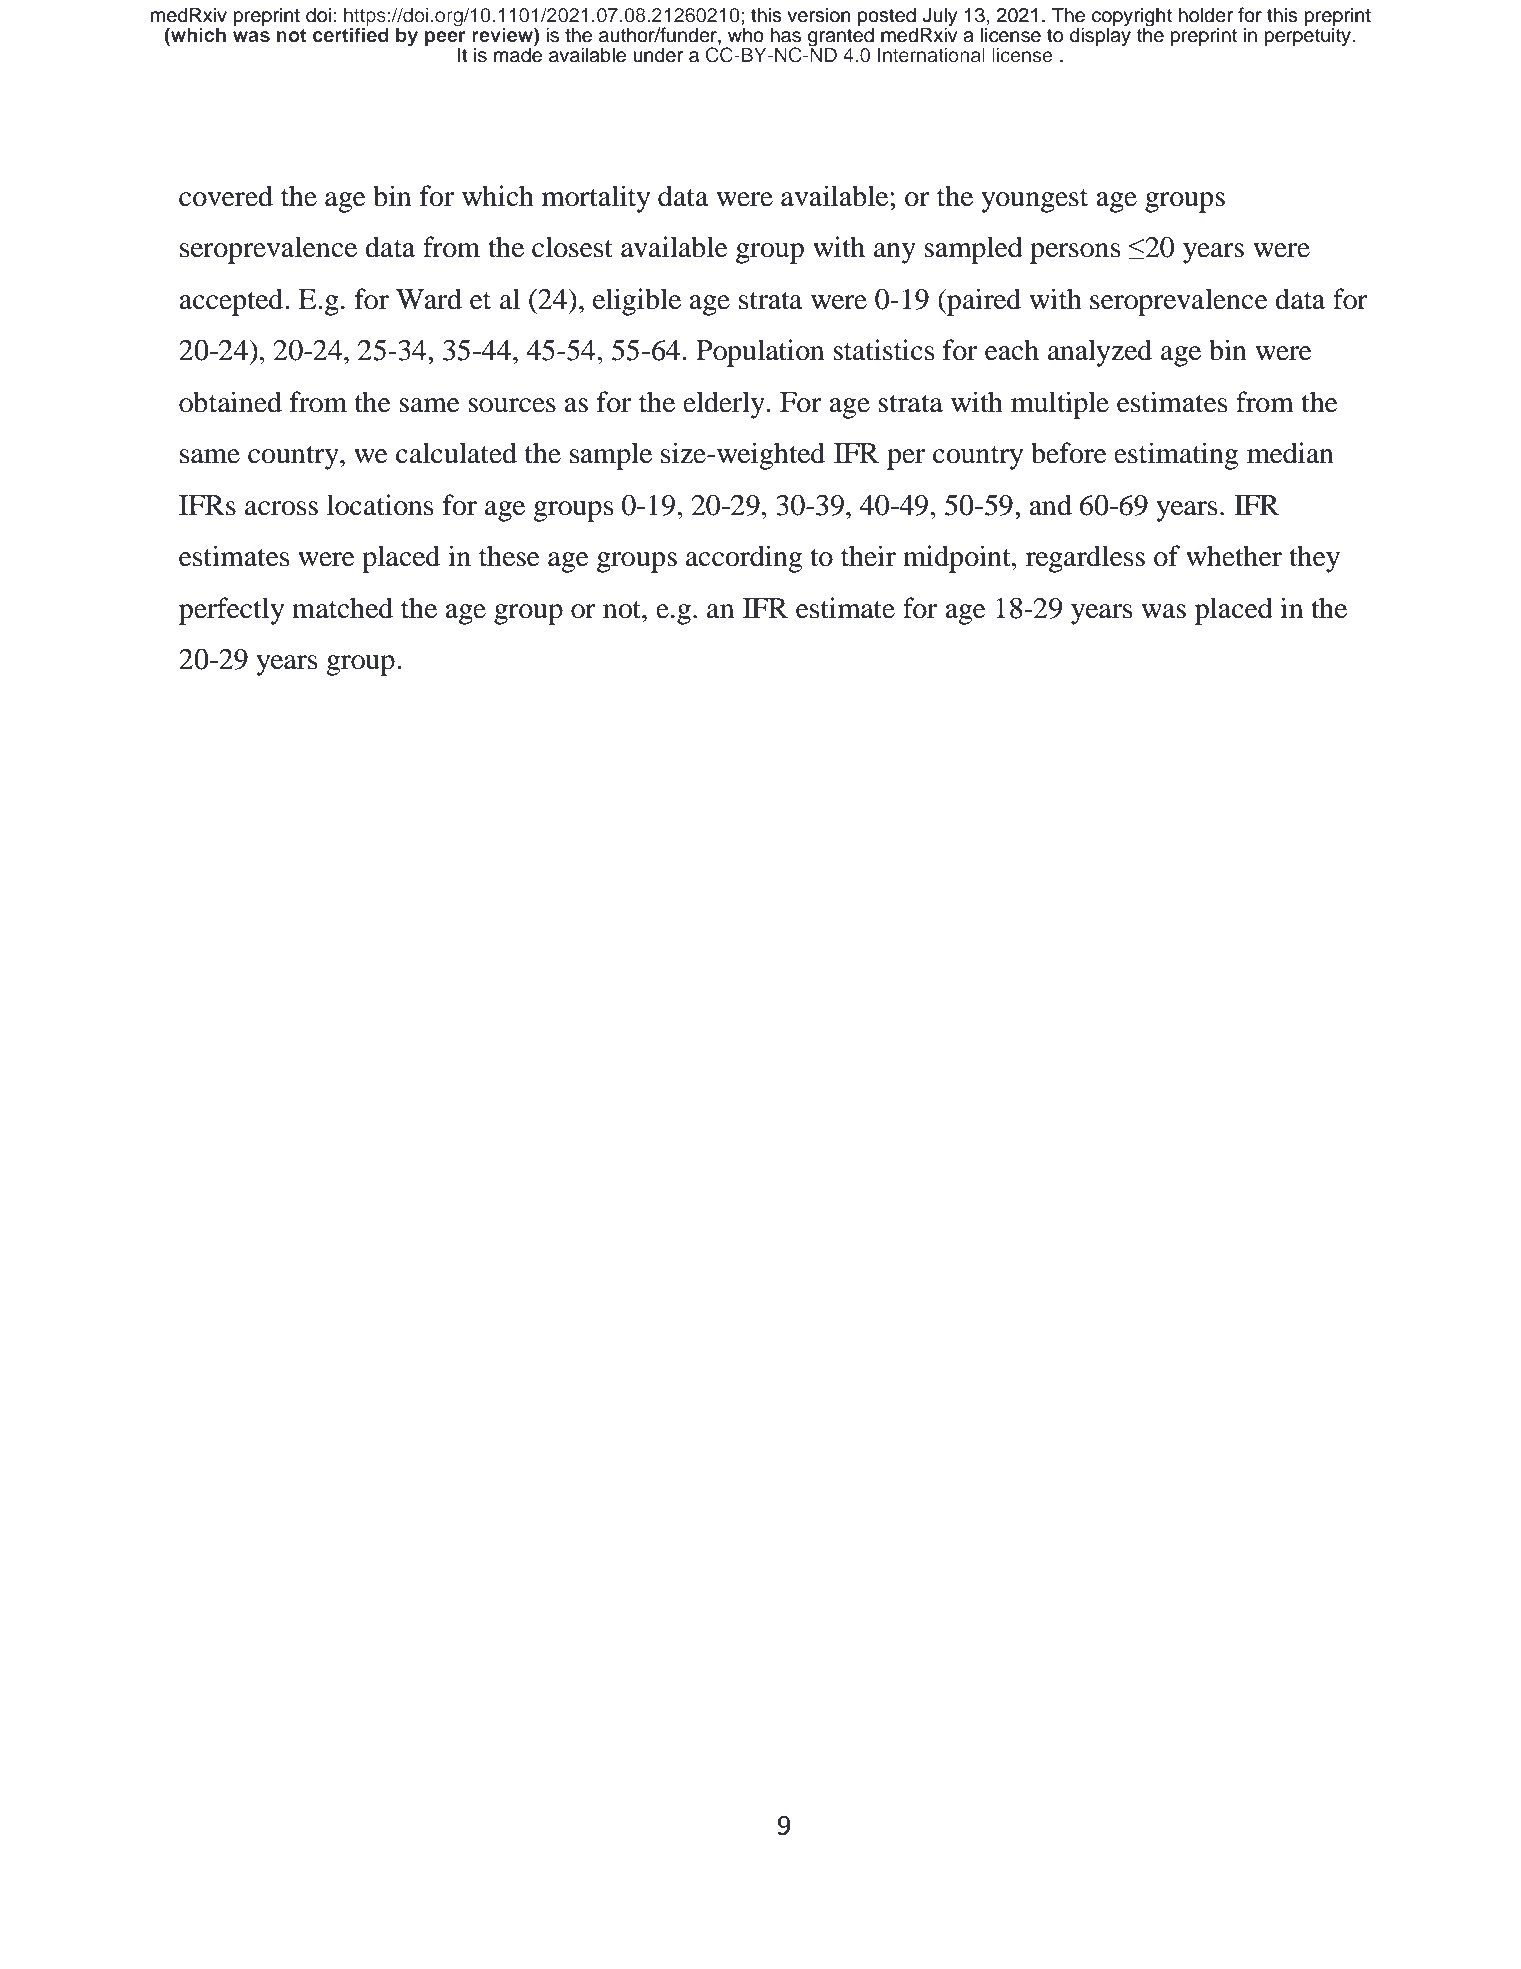 The image size is (1521, 1969). What do you see at coordinates (1100, 353) in the screenshot?
I see `analyzed` at bounding box center [1100, 353].
